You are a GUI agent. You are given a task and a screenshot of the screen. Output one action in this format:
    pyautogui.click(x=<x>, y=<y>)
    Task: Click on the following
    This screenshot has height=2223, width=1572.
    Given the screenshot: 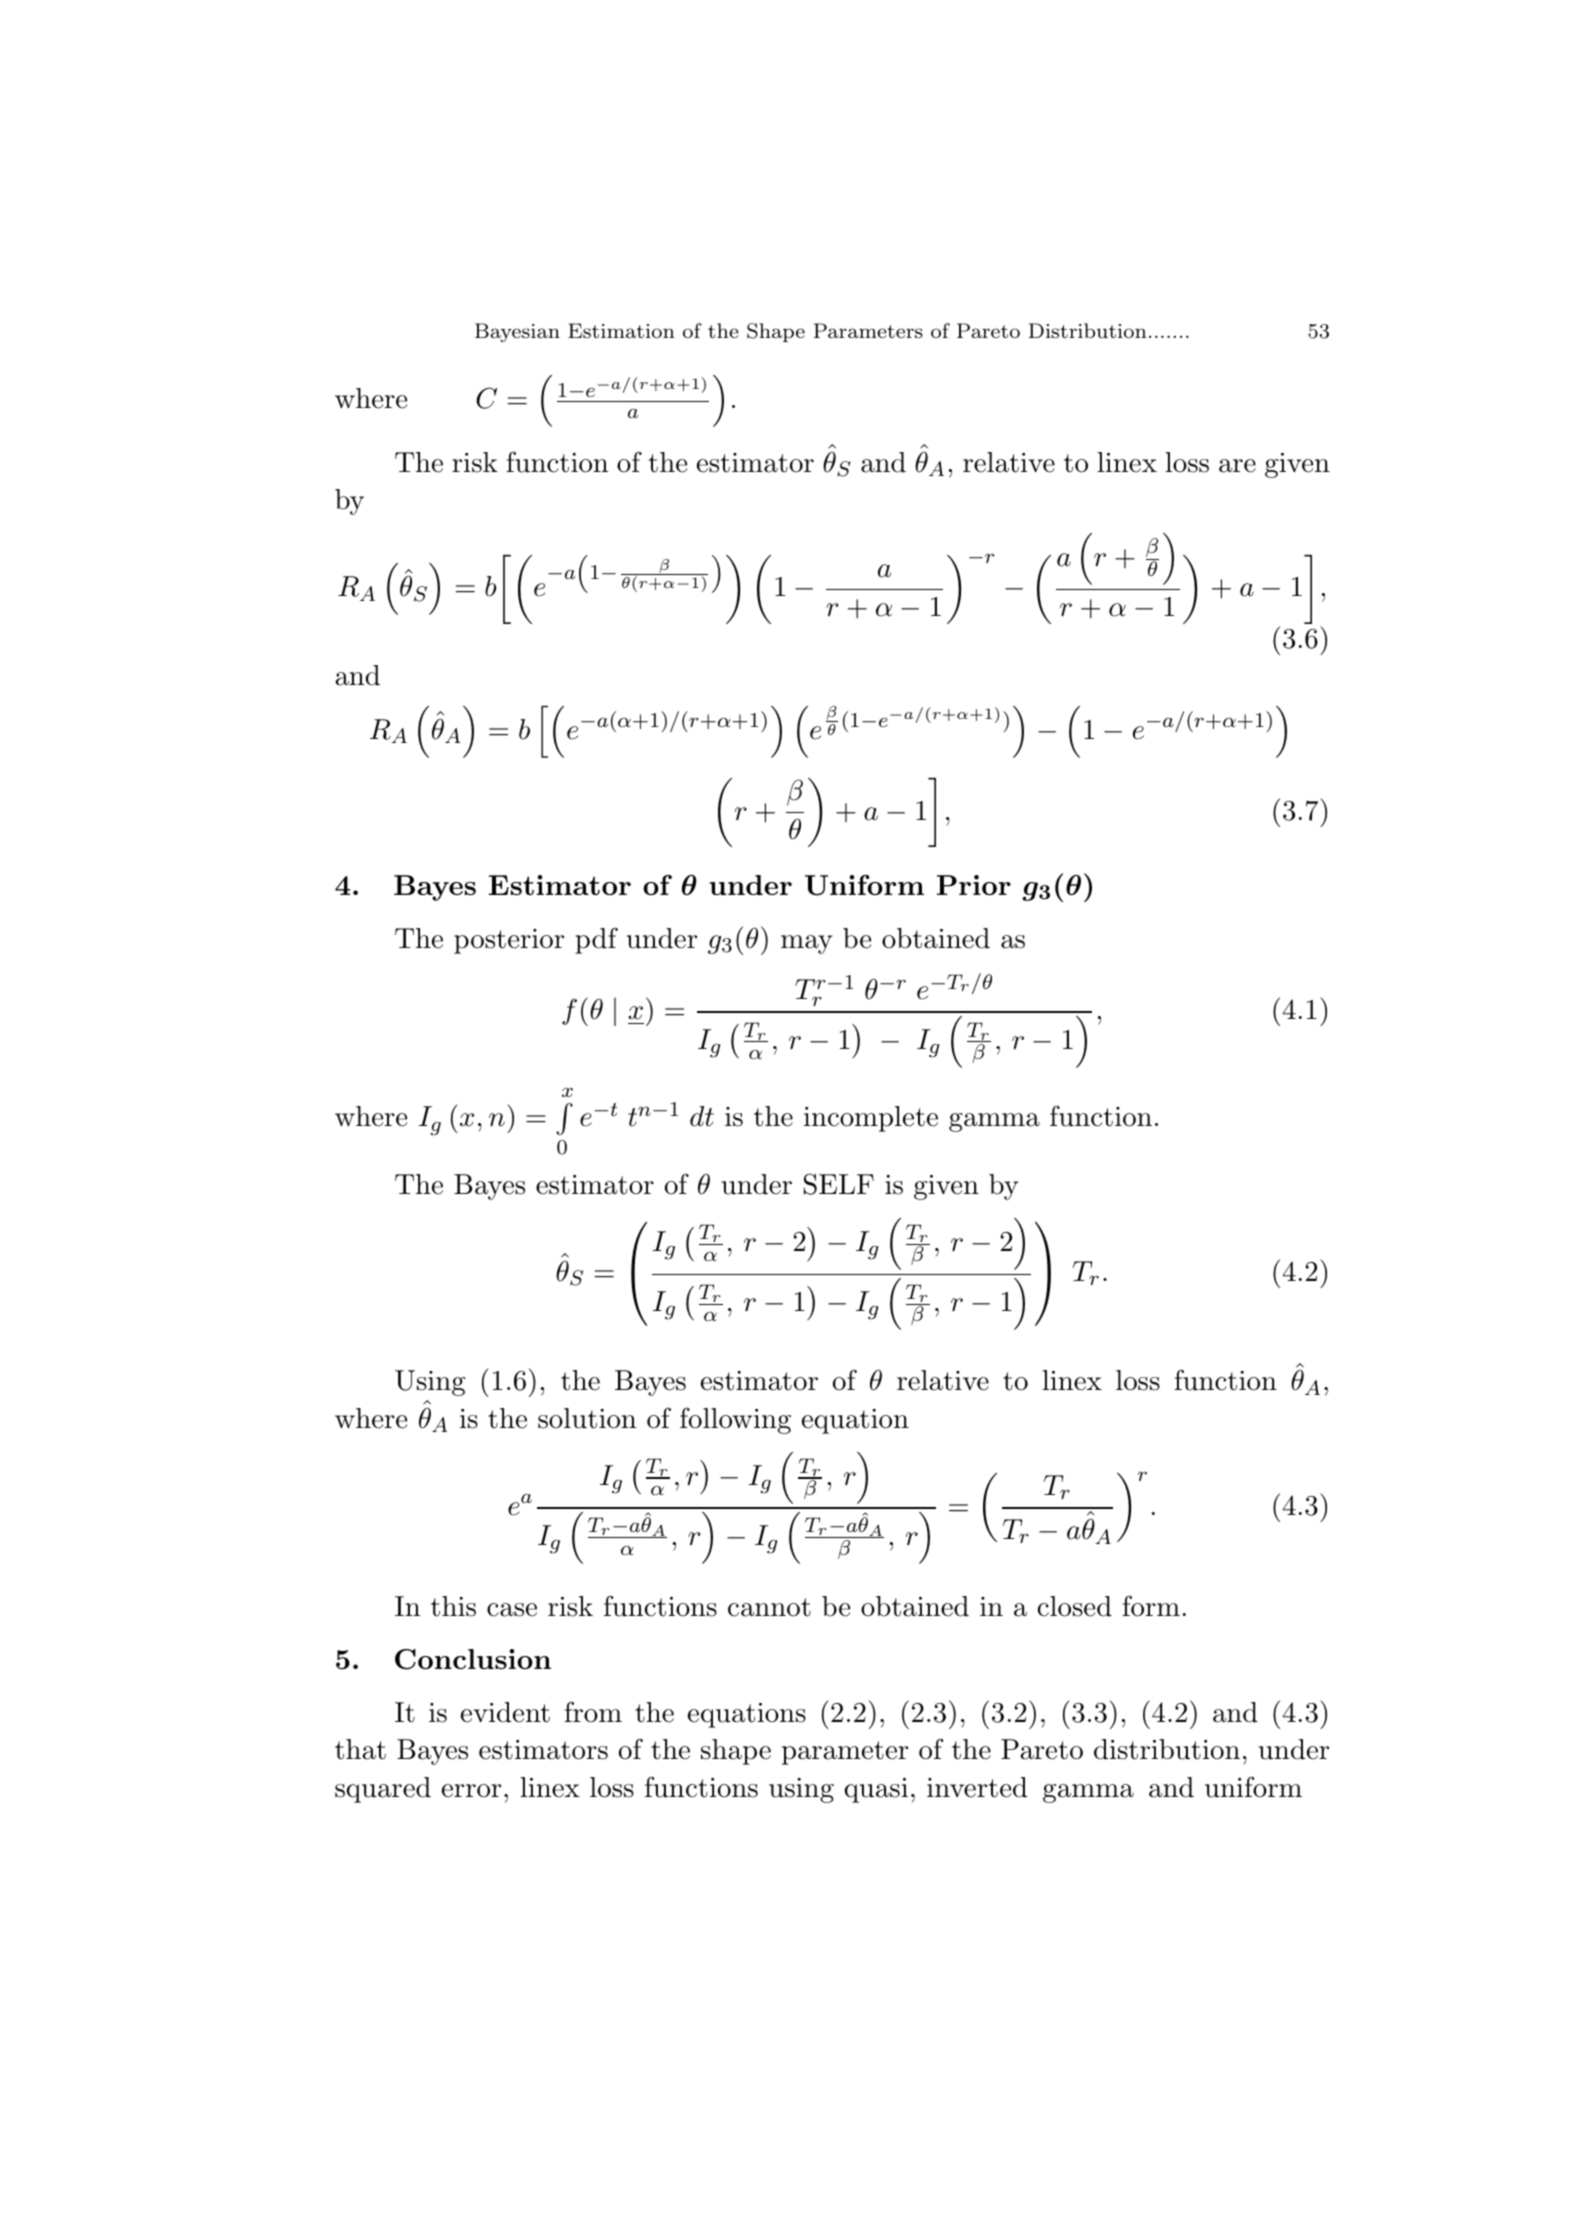 What is the action you would take?
    pyautogui.click(x=735, y=1420)
